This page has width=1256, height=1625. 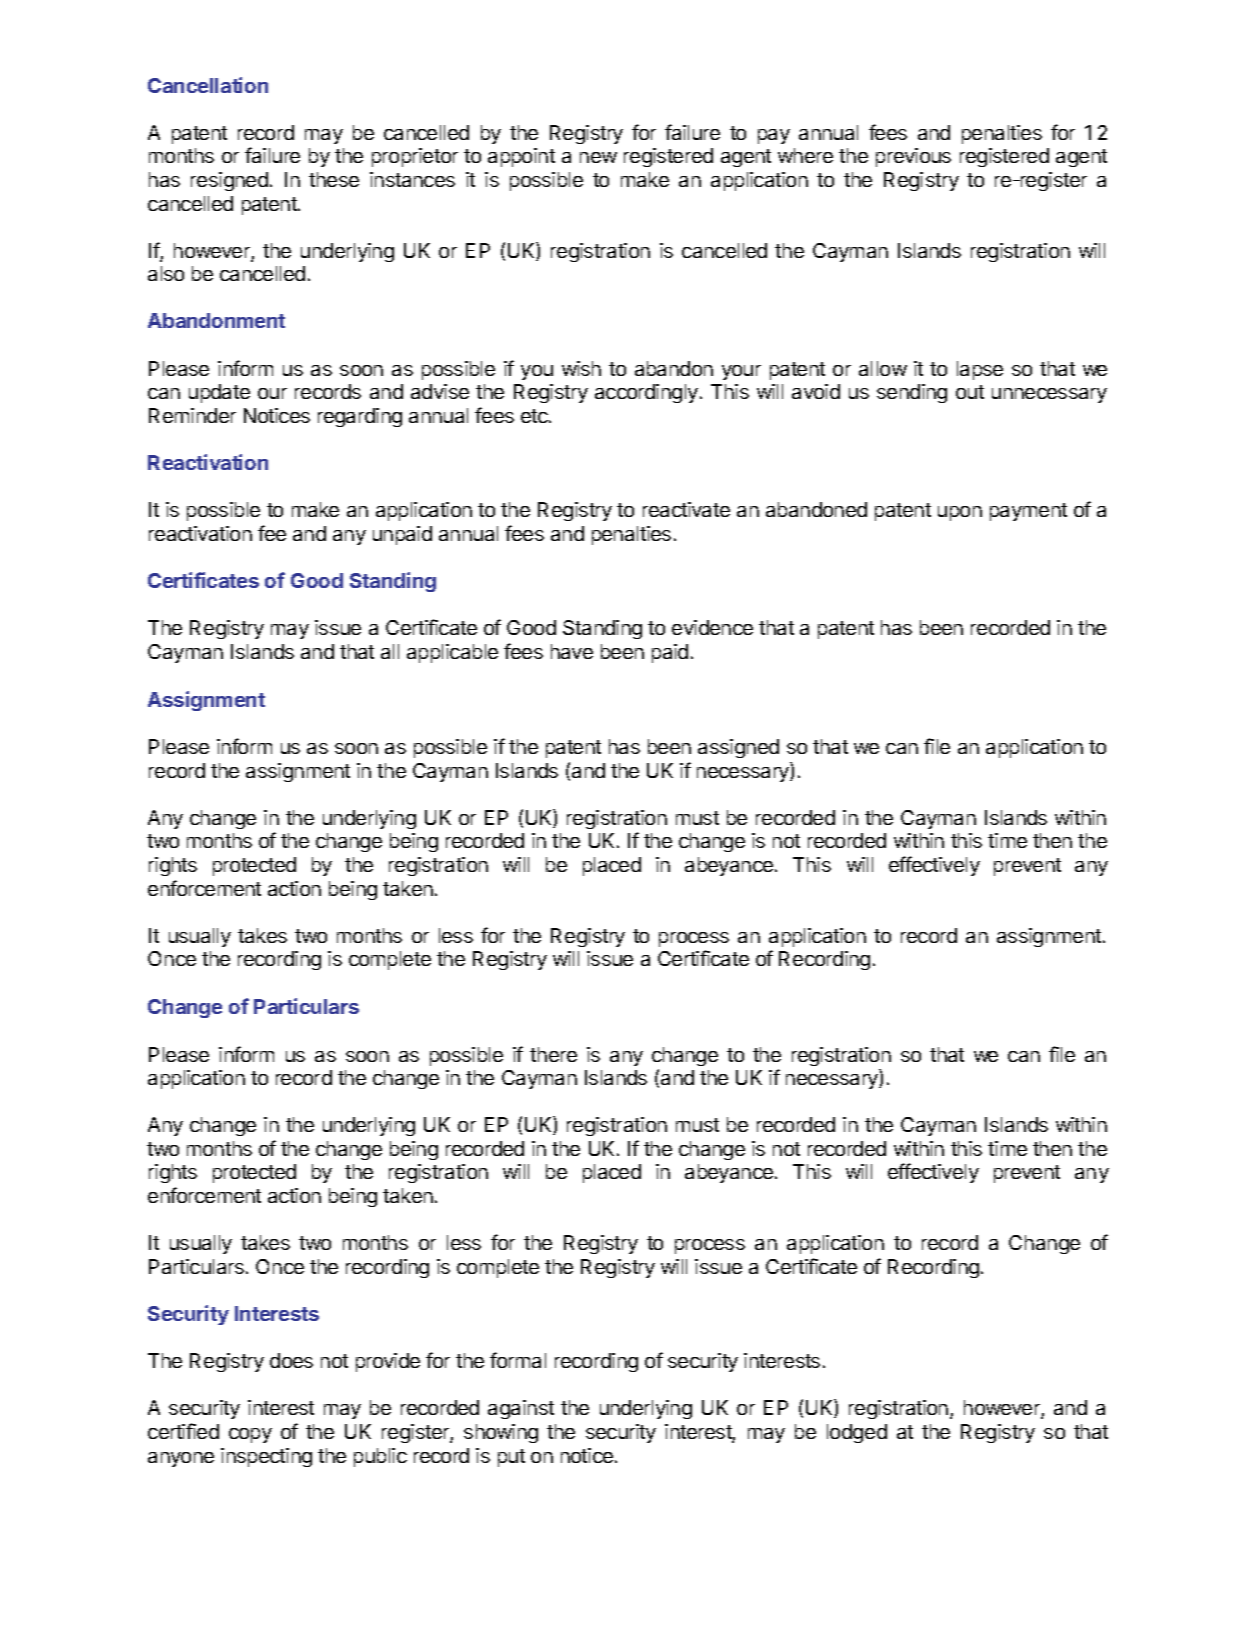 I want to click on previous, so click(x=913, y=157).
